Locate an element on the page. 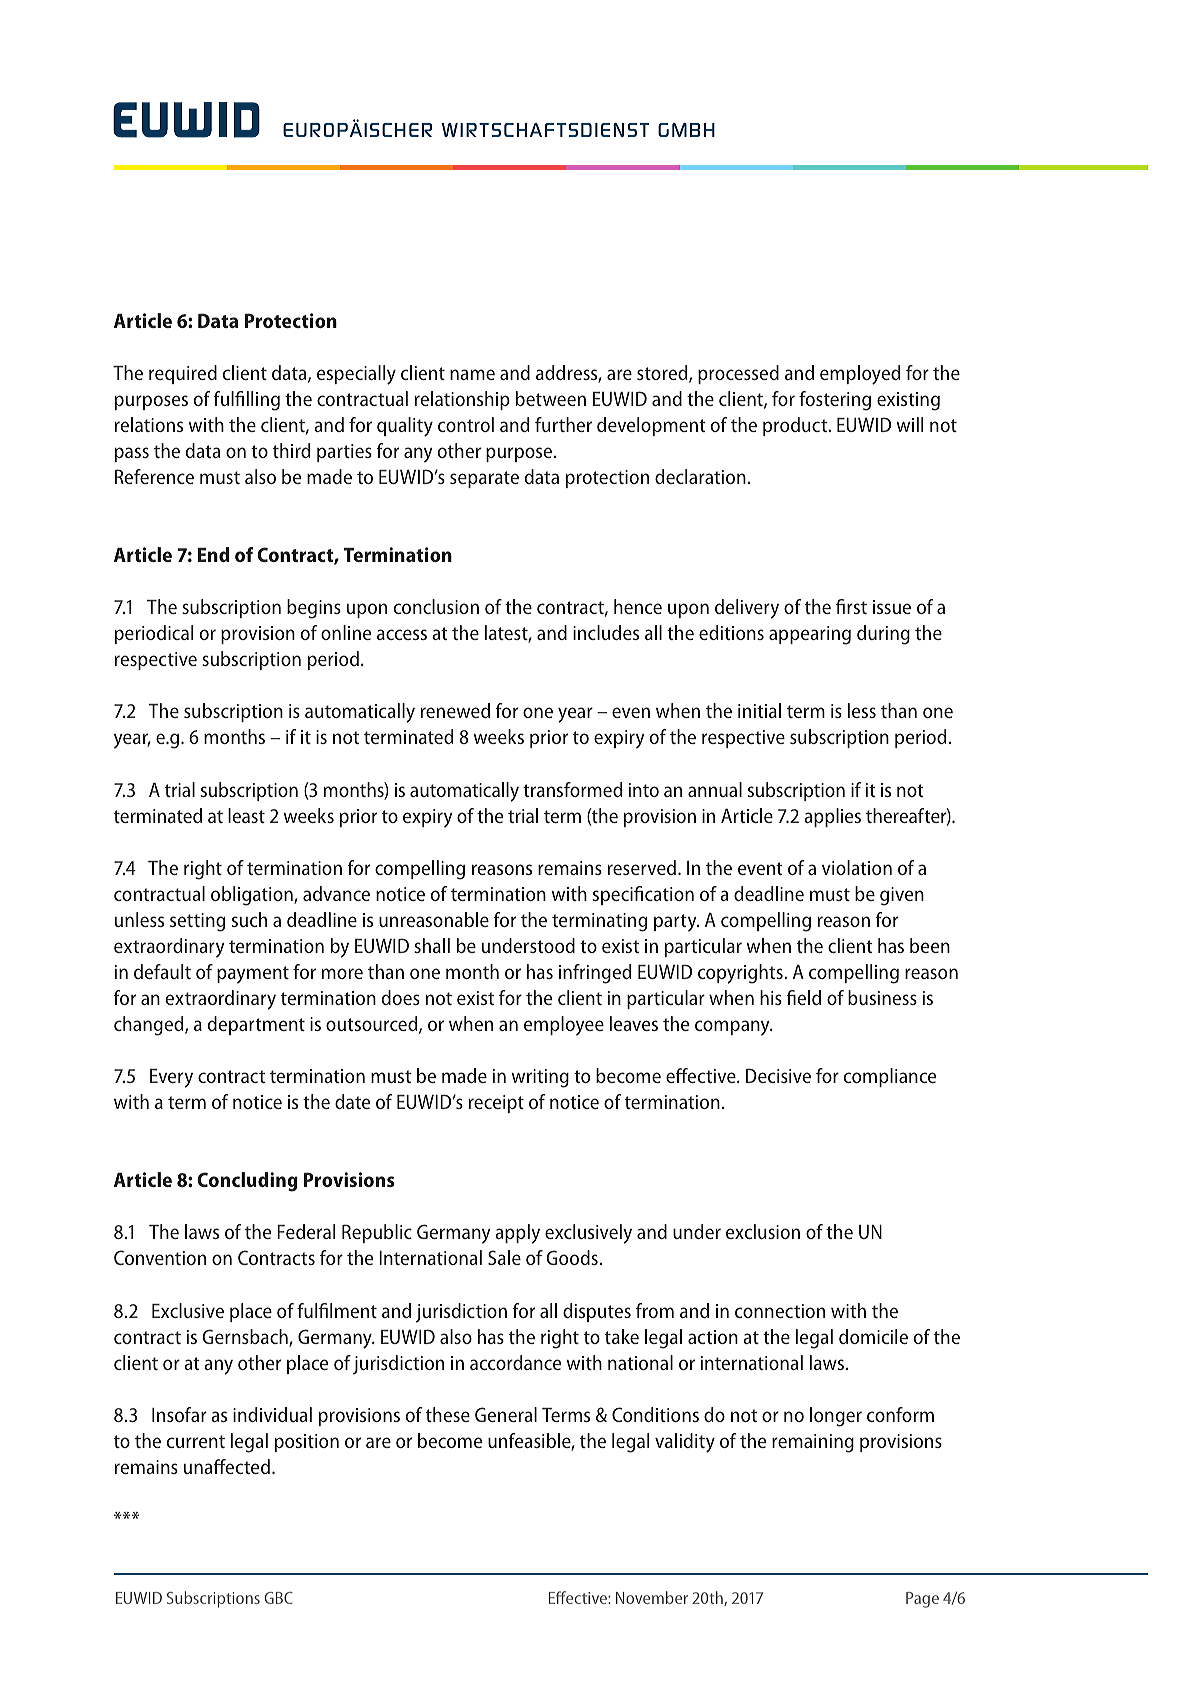  GMBH is located at coordinates (686, 130).
